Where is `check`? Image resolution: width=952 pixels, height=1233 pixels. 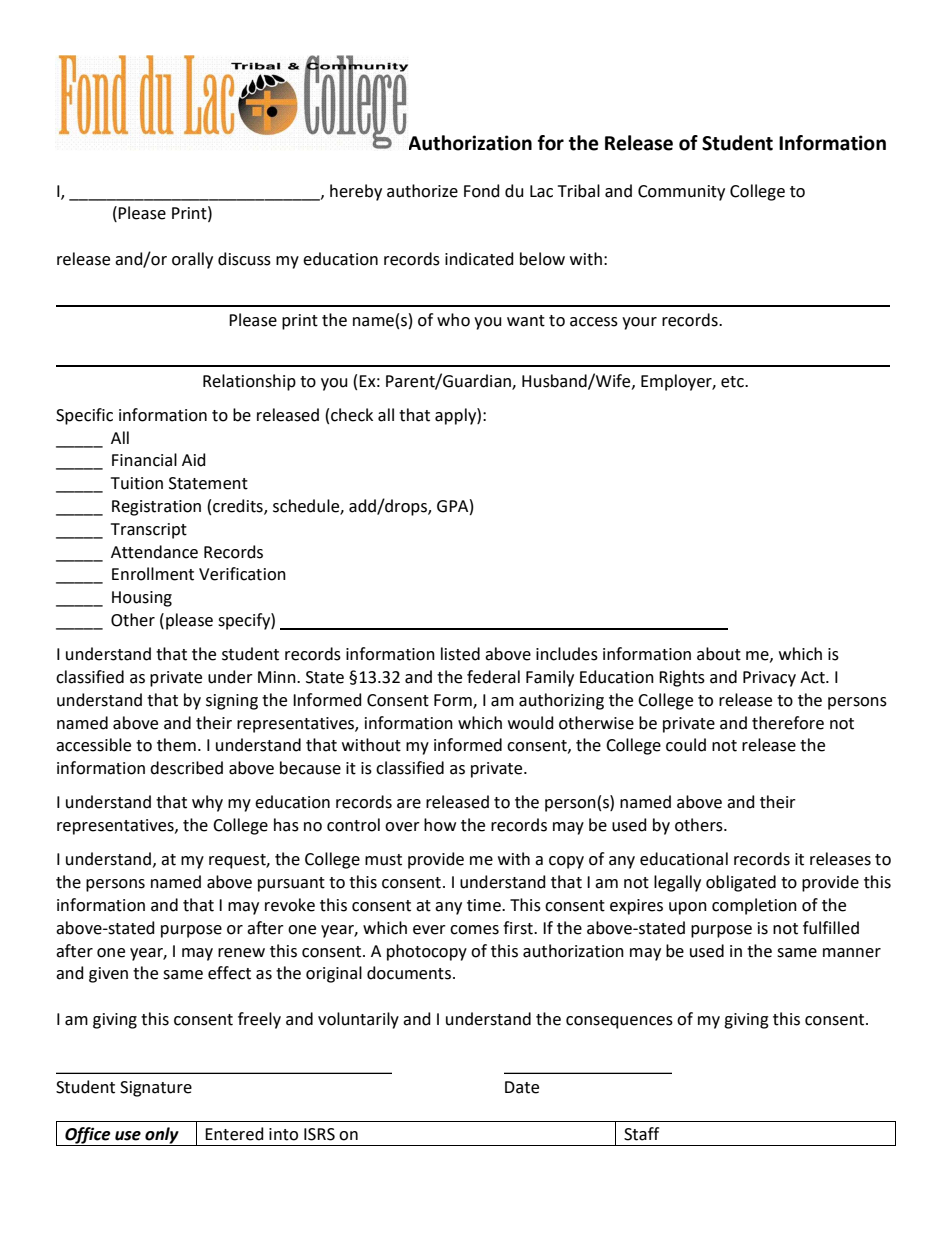
check is located at coordinates (352, 415).
